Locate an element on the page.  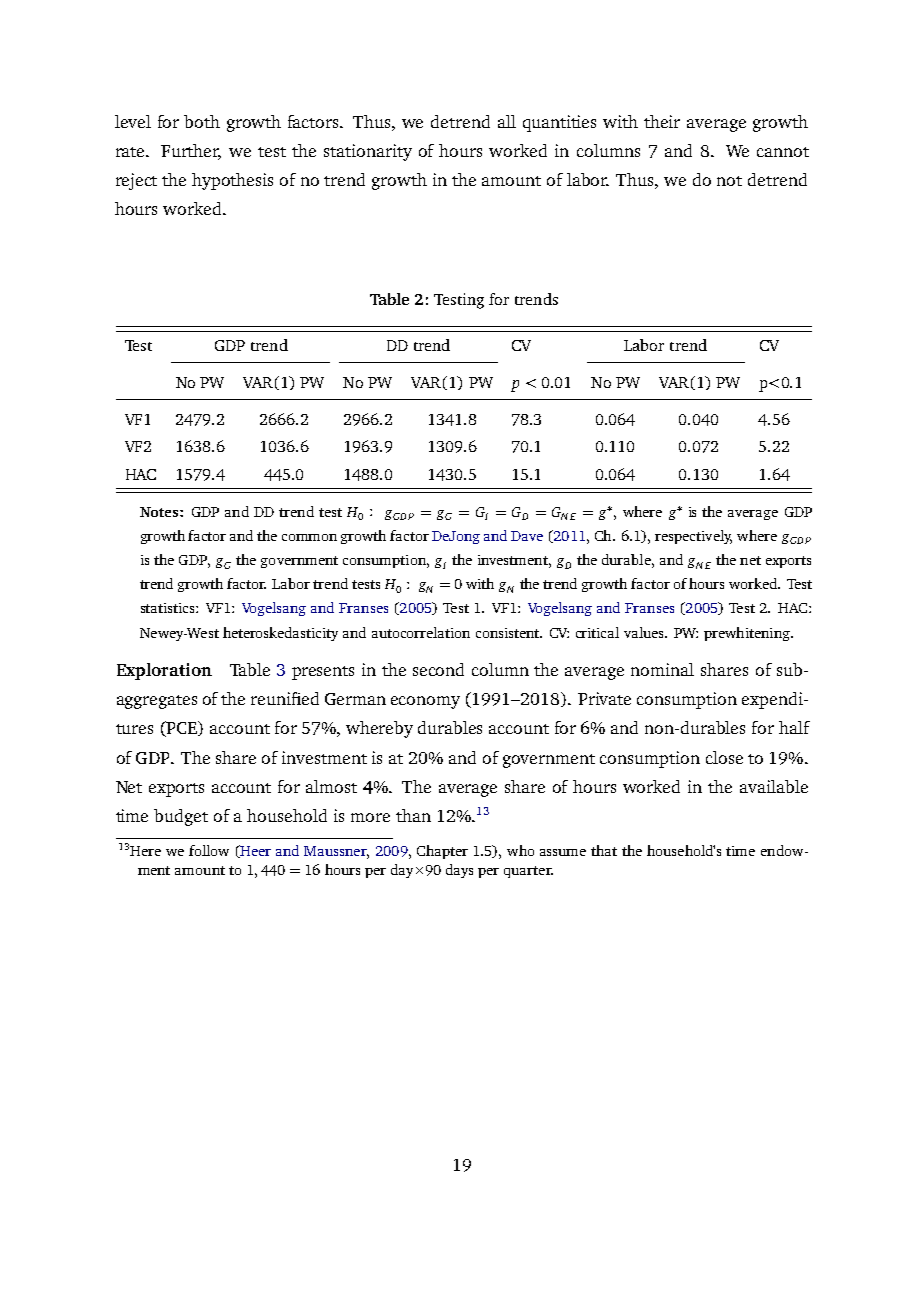
follow is located at coordinates (209, 850).
